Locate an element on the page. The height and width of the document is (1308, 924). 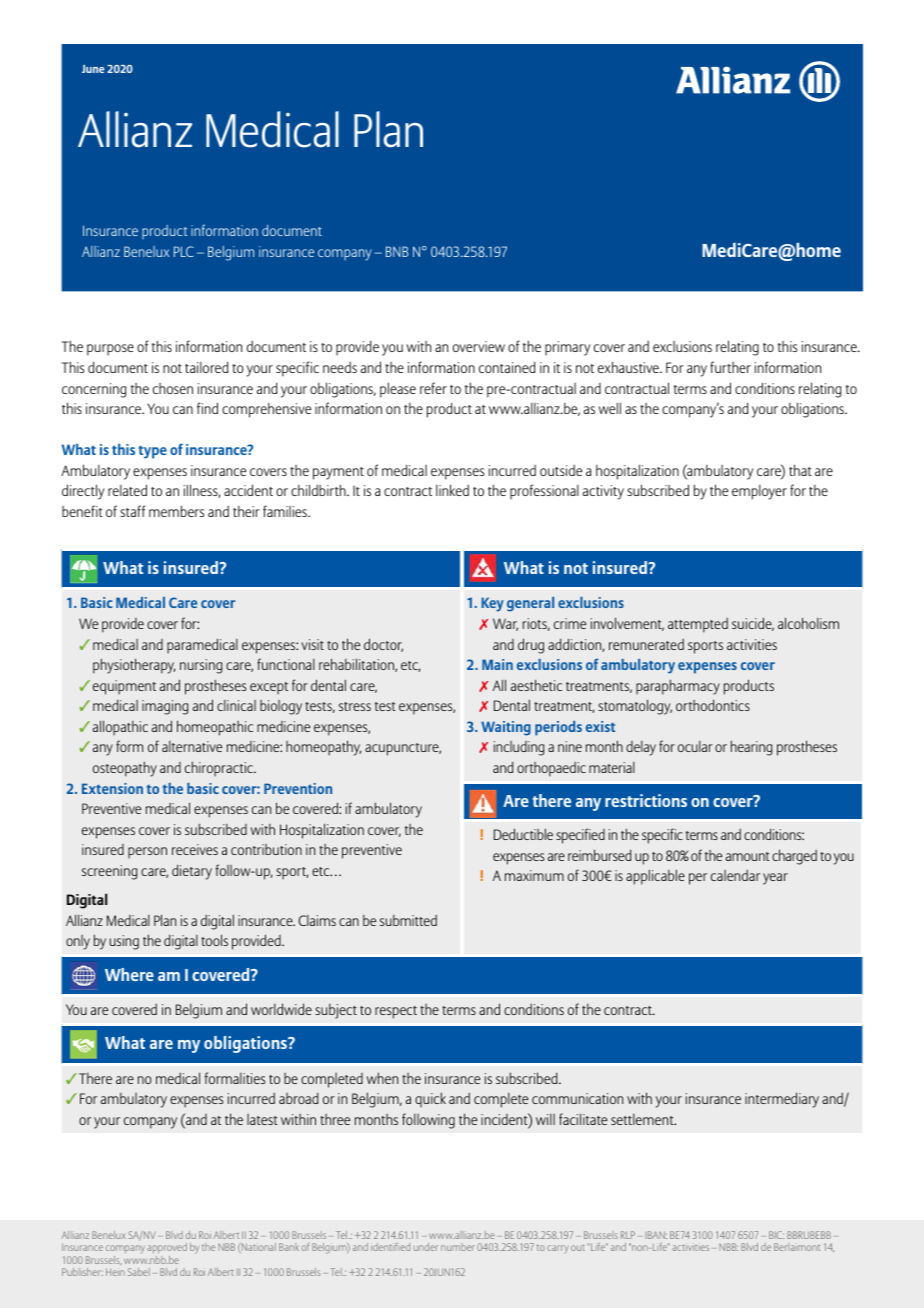
orthodontics is located at coordinates (713, 705).
